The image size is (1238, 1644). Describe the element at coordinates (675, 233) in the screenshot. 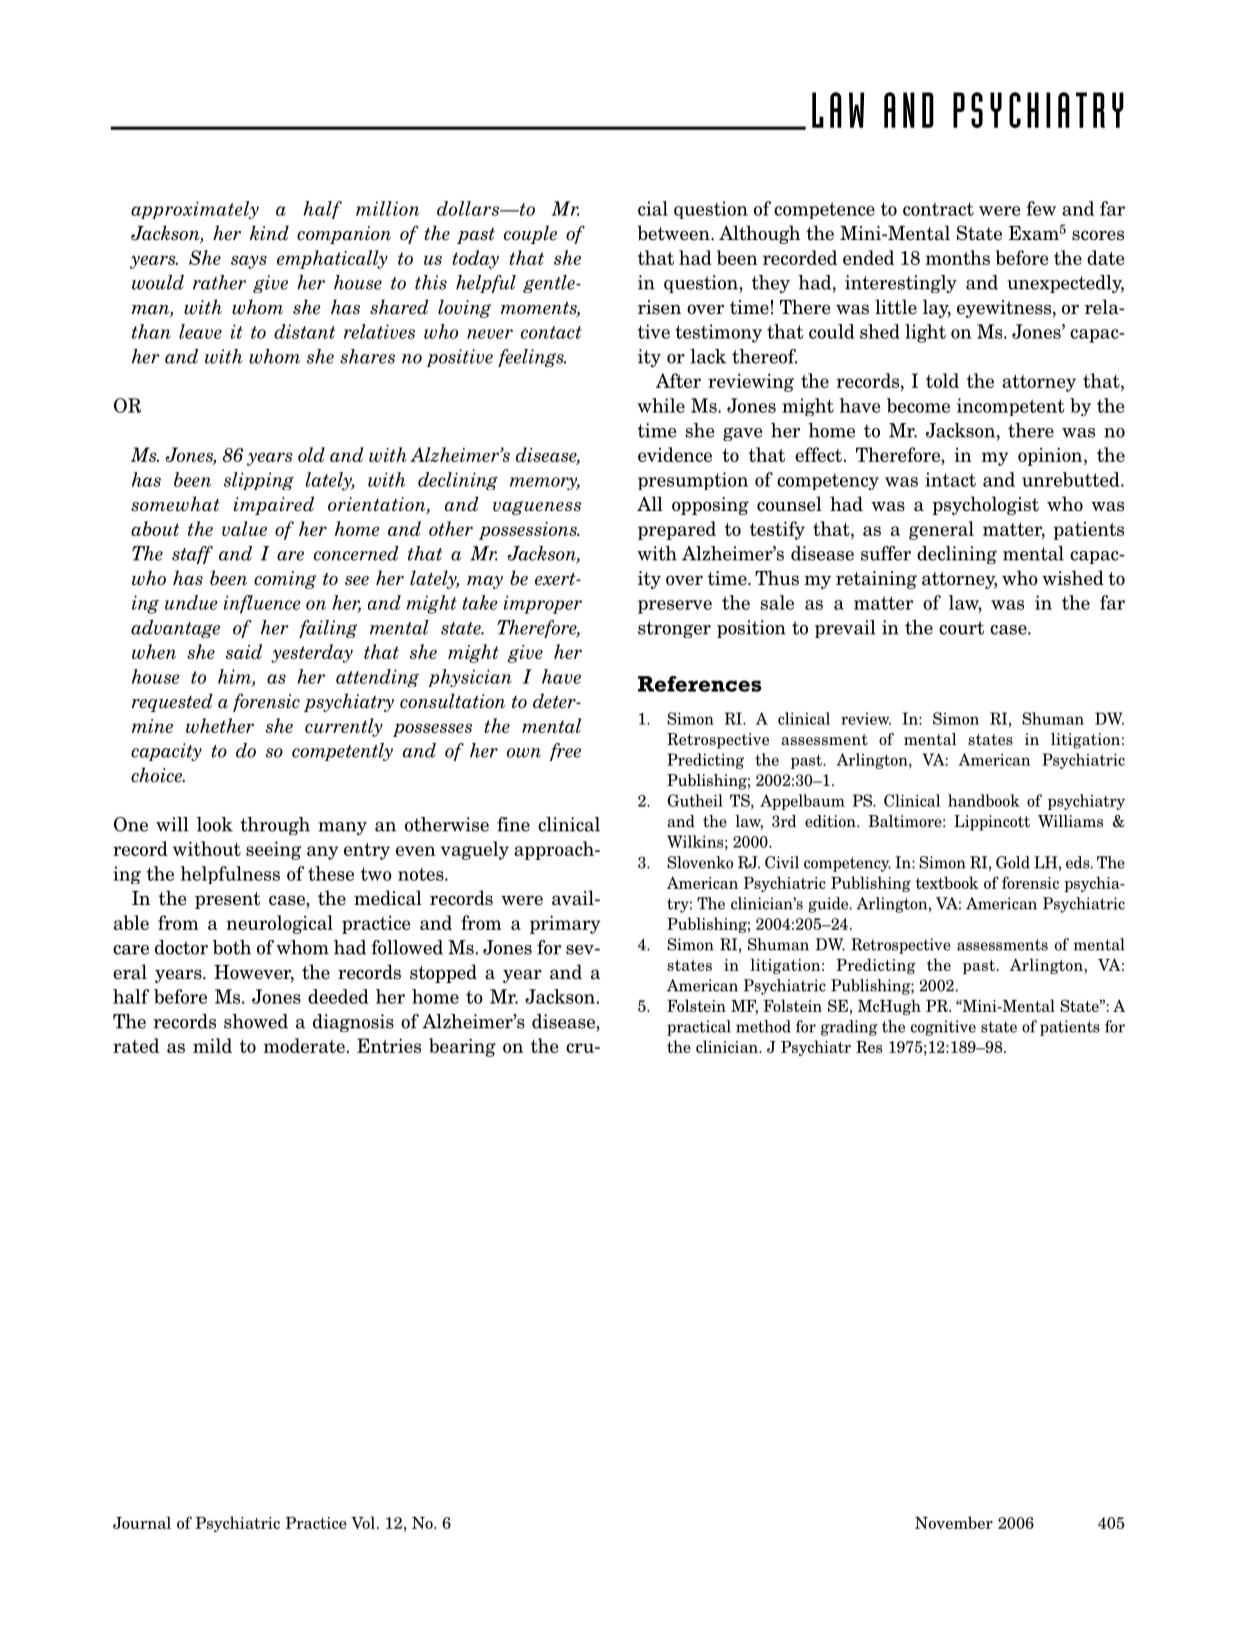

I see `between` at that location.
